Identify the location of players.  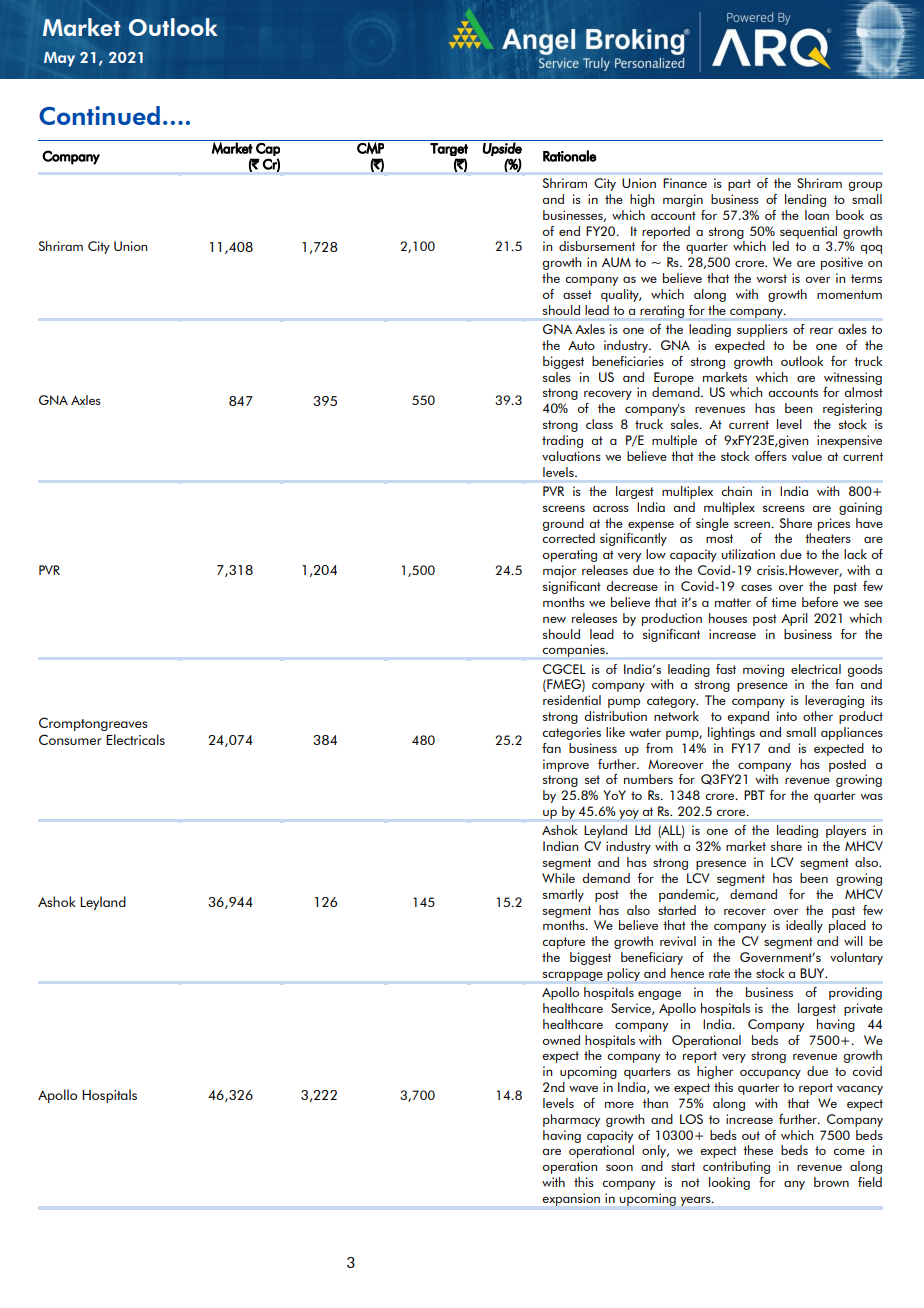
(846, 831).
